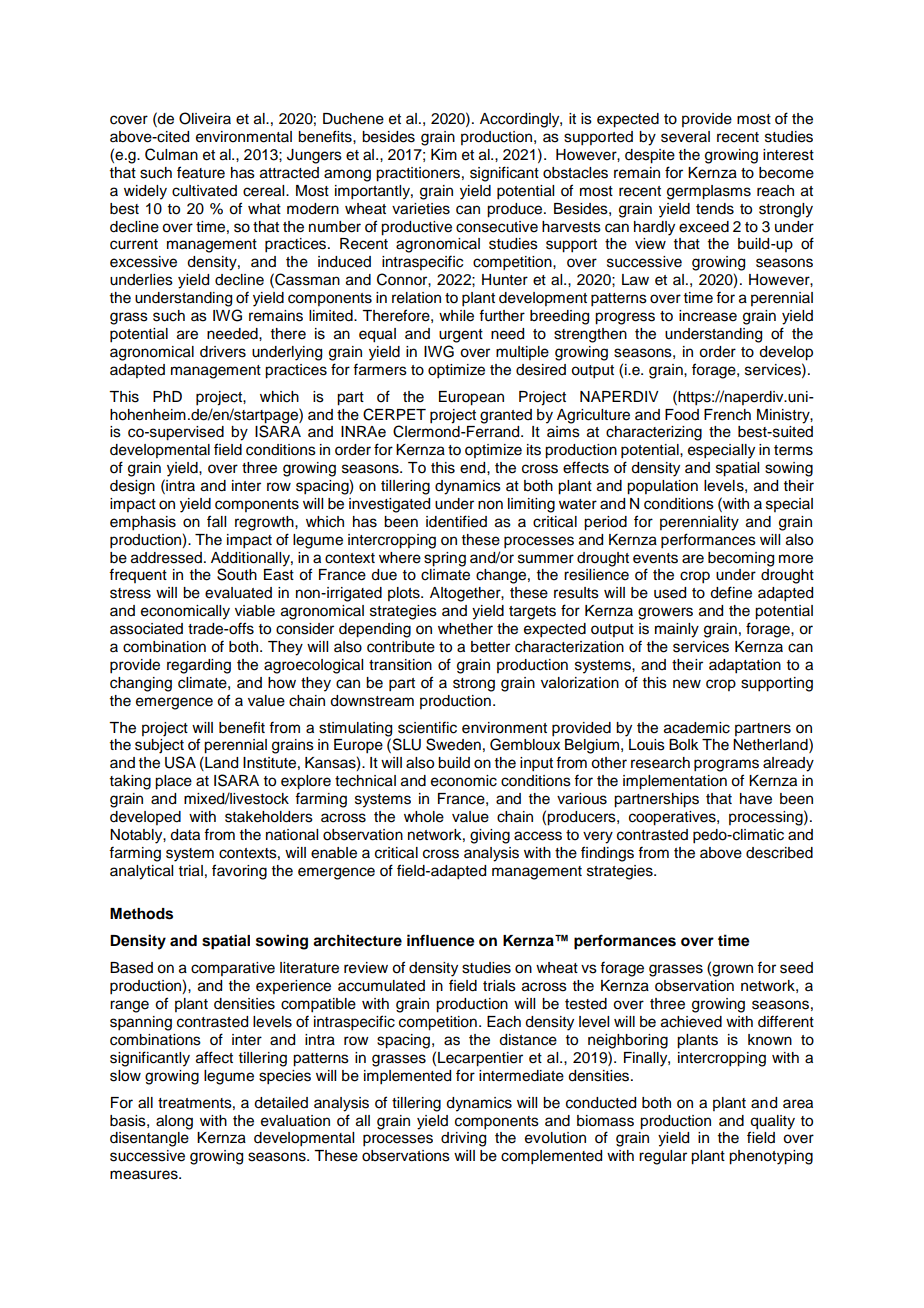 The image size is (924, 1308). What do you see at coordinates (456, 521) in the screenshot?
I see `identified` at bounding box center [456, 521].
